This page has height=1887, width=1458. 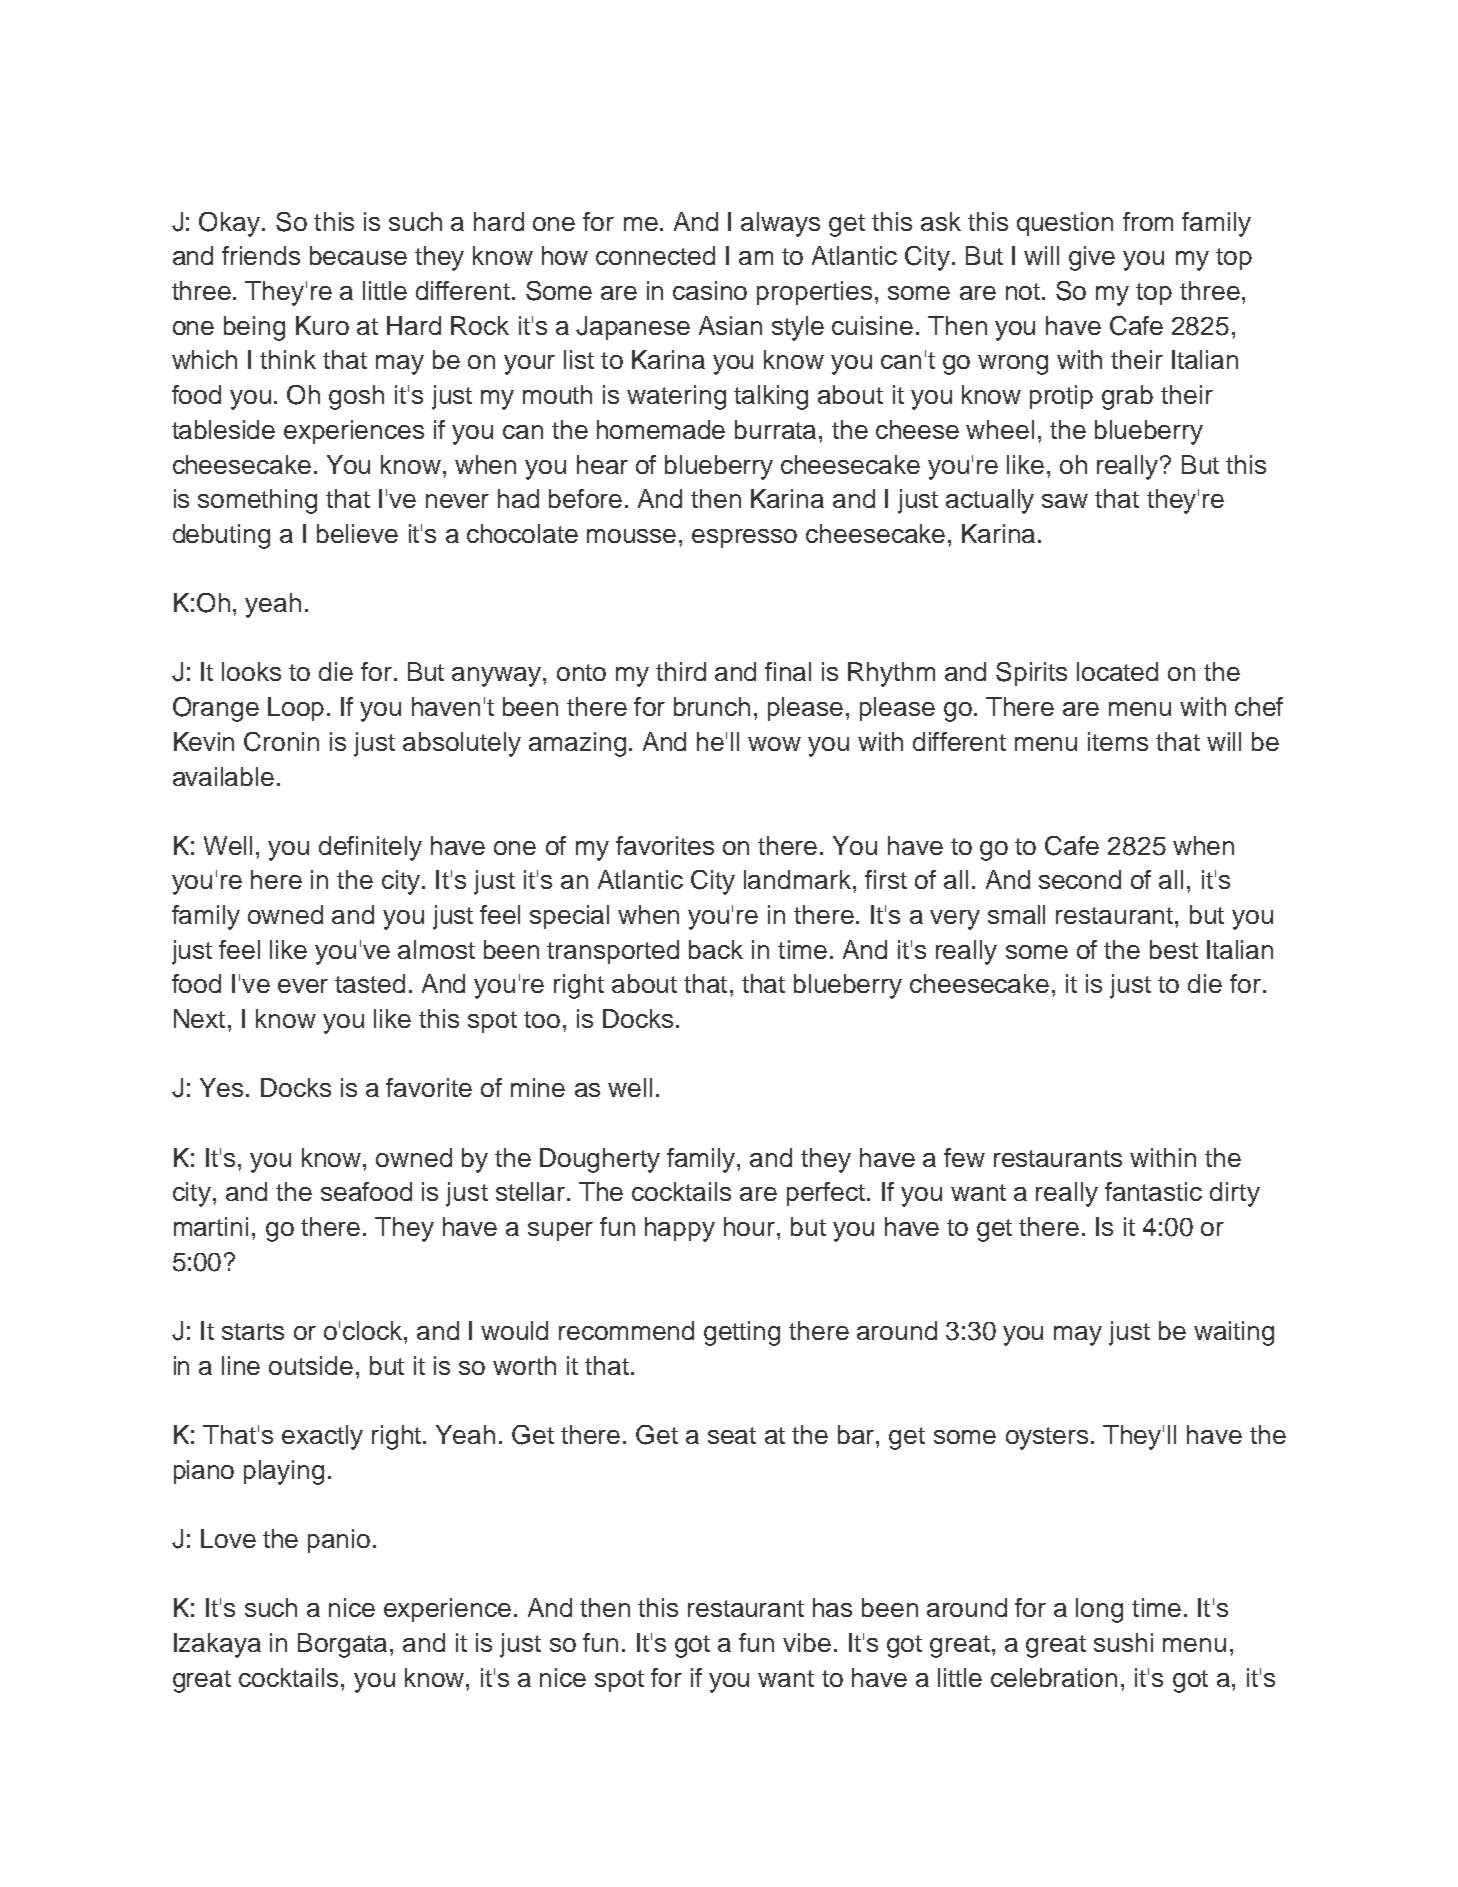 I want to click on best, so click(x=1174, y=949).
